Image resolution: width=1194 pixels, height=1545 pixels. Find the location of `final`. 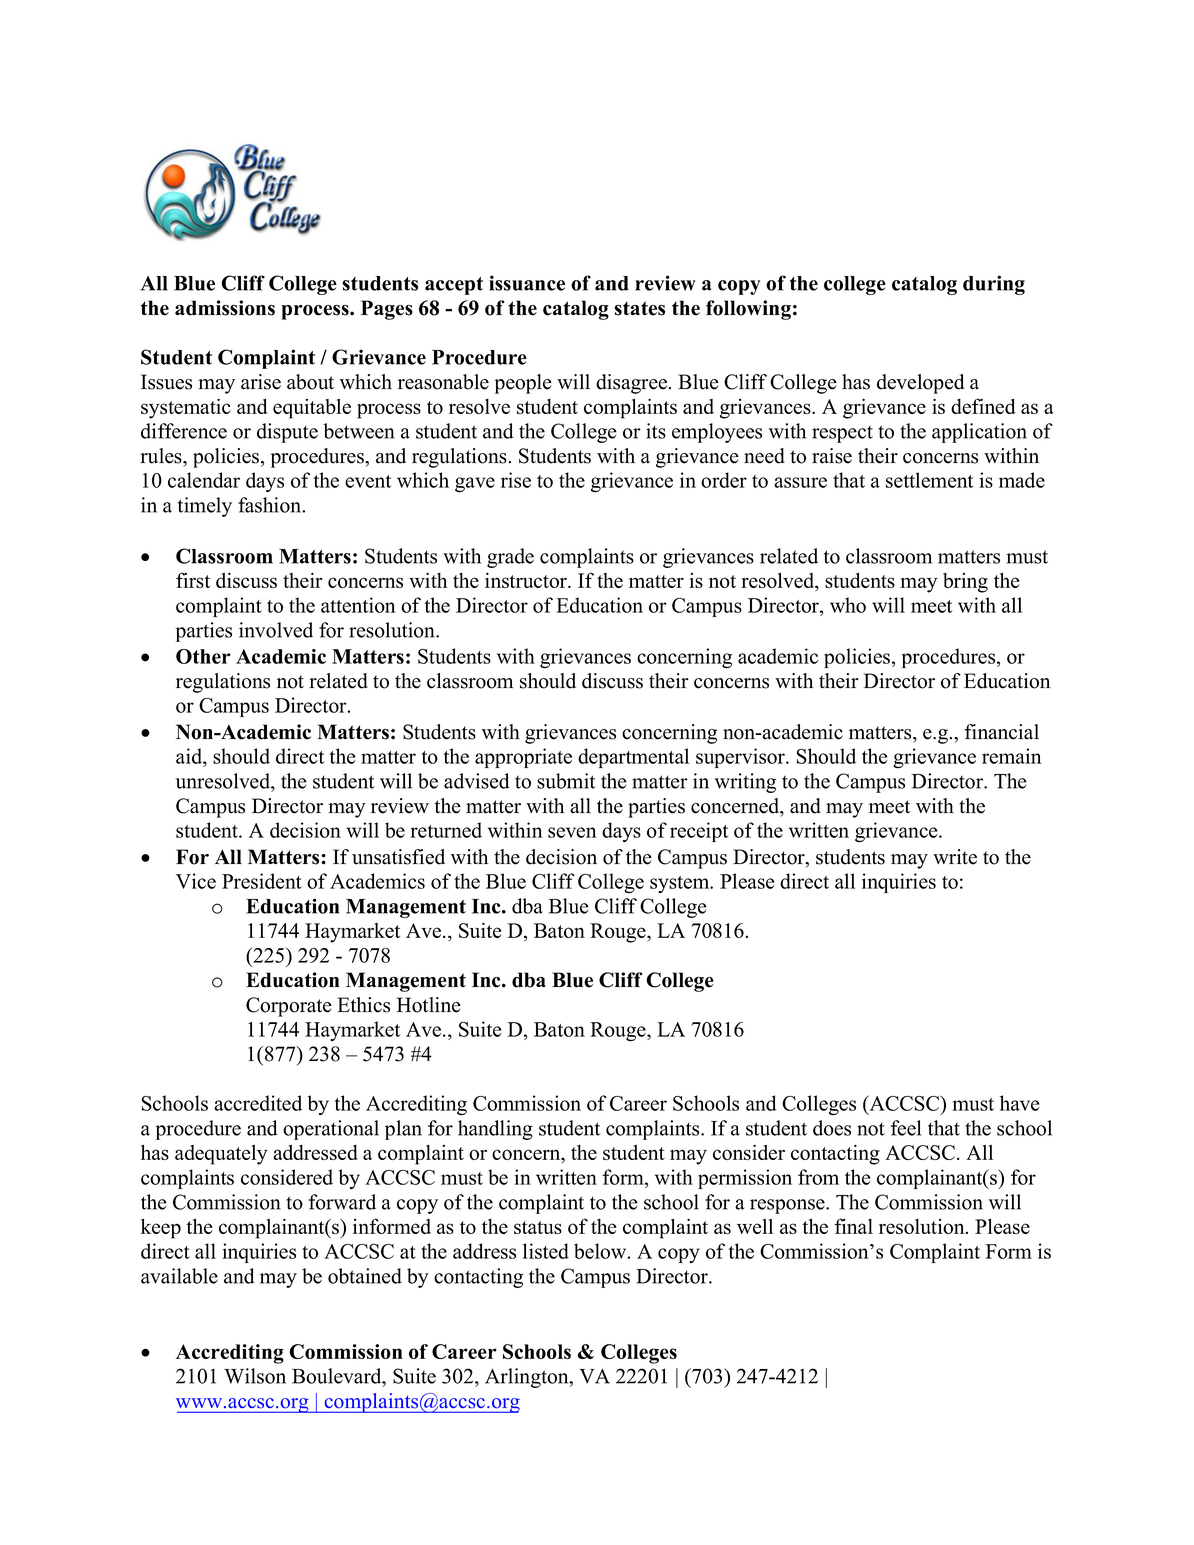

final is located at coordinates (853, 1226).
